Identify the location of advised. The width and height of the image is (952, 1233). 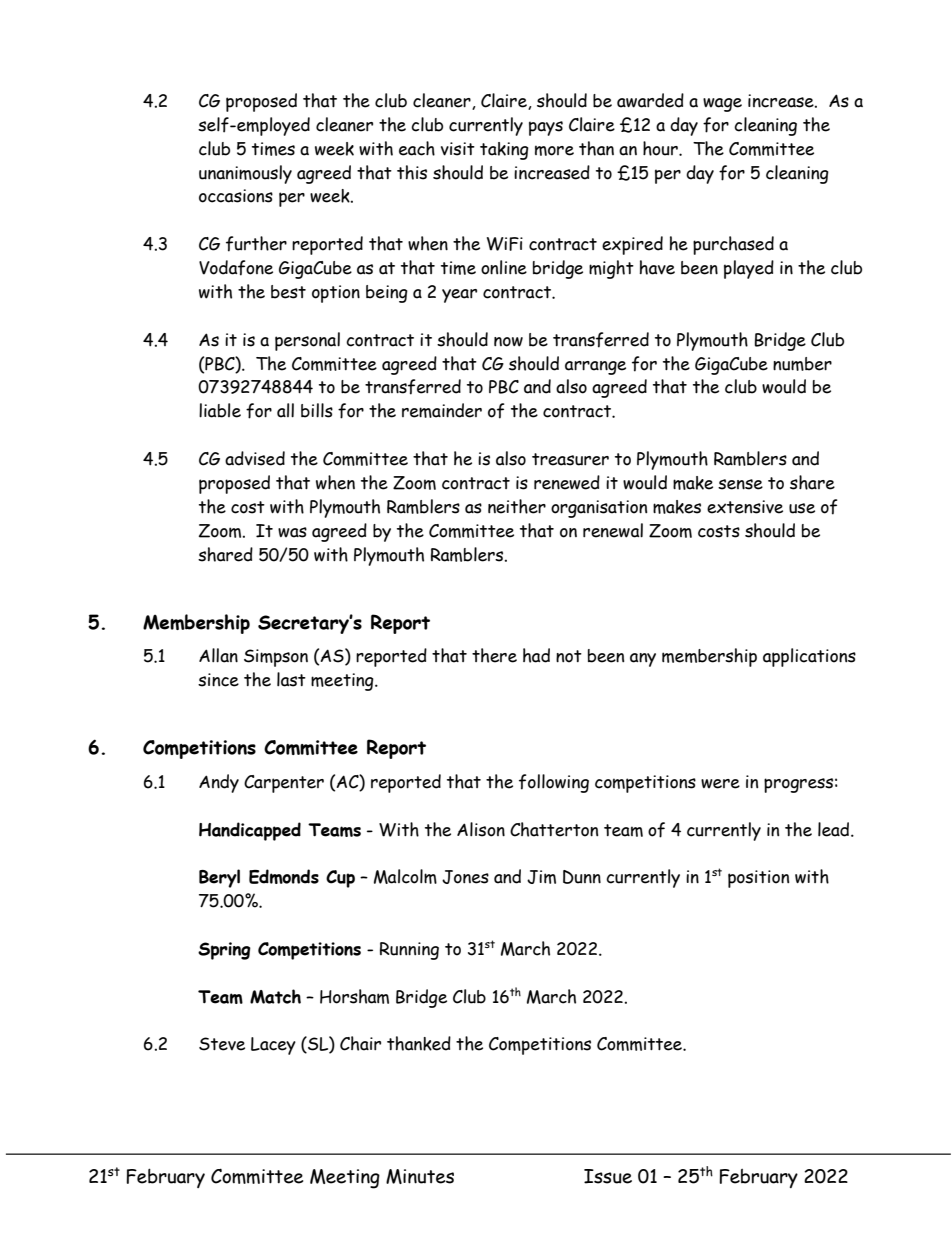
(255, 458).
